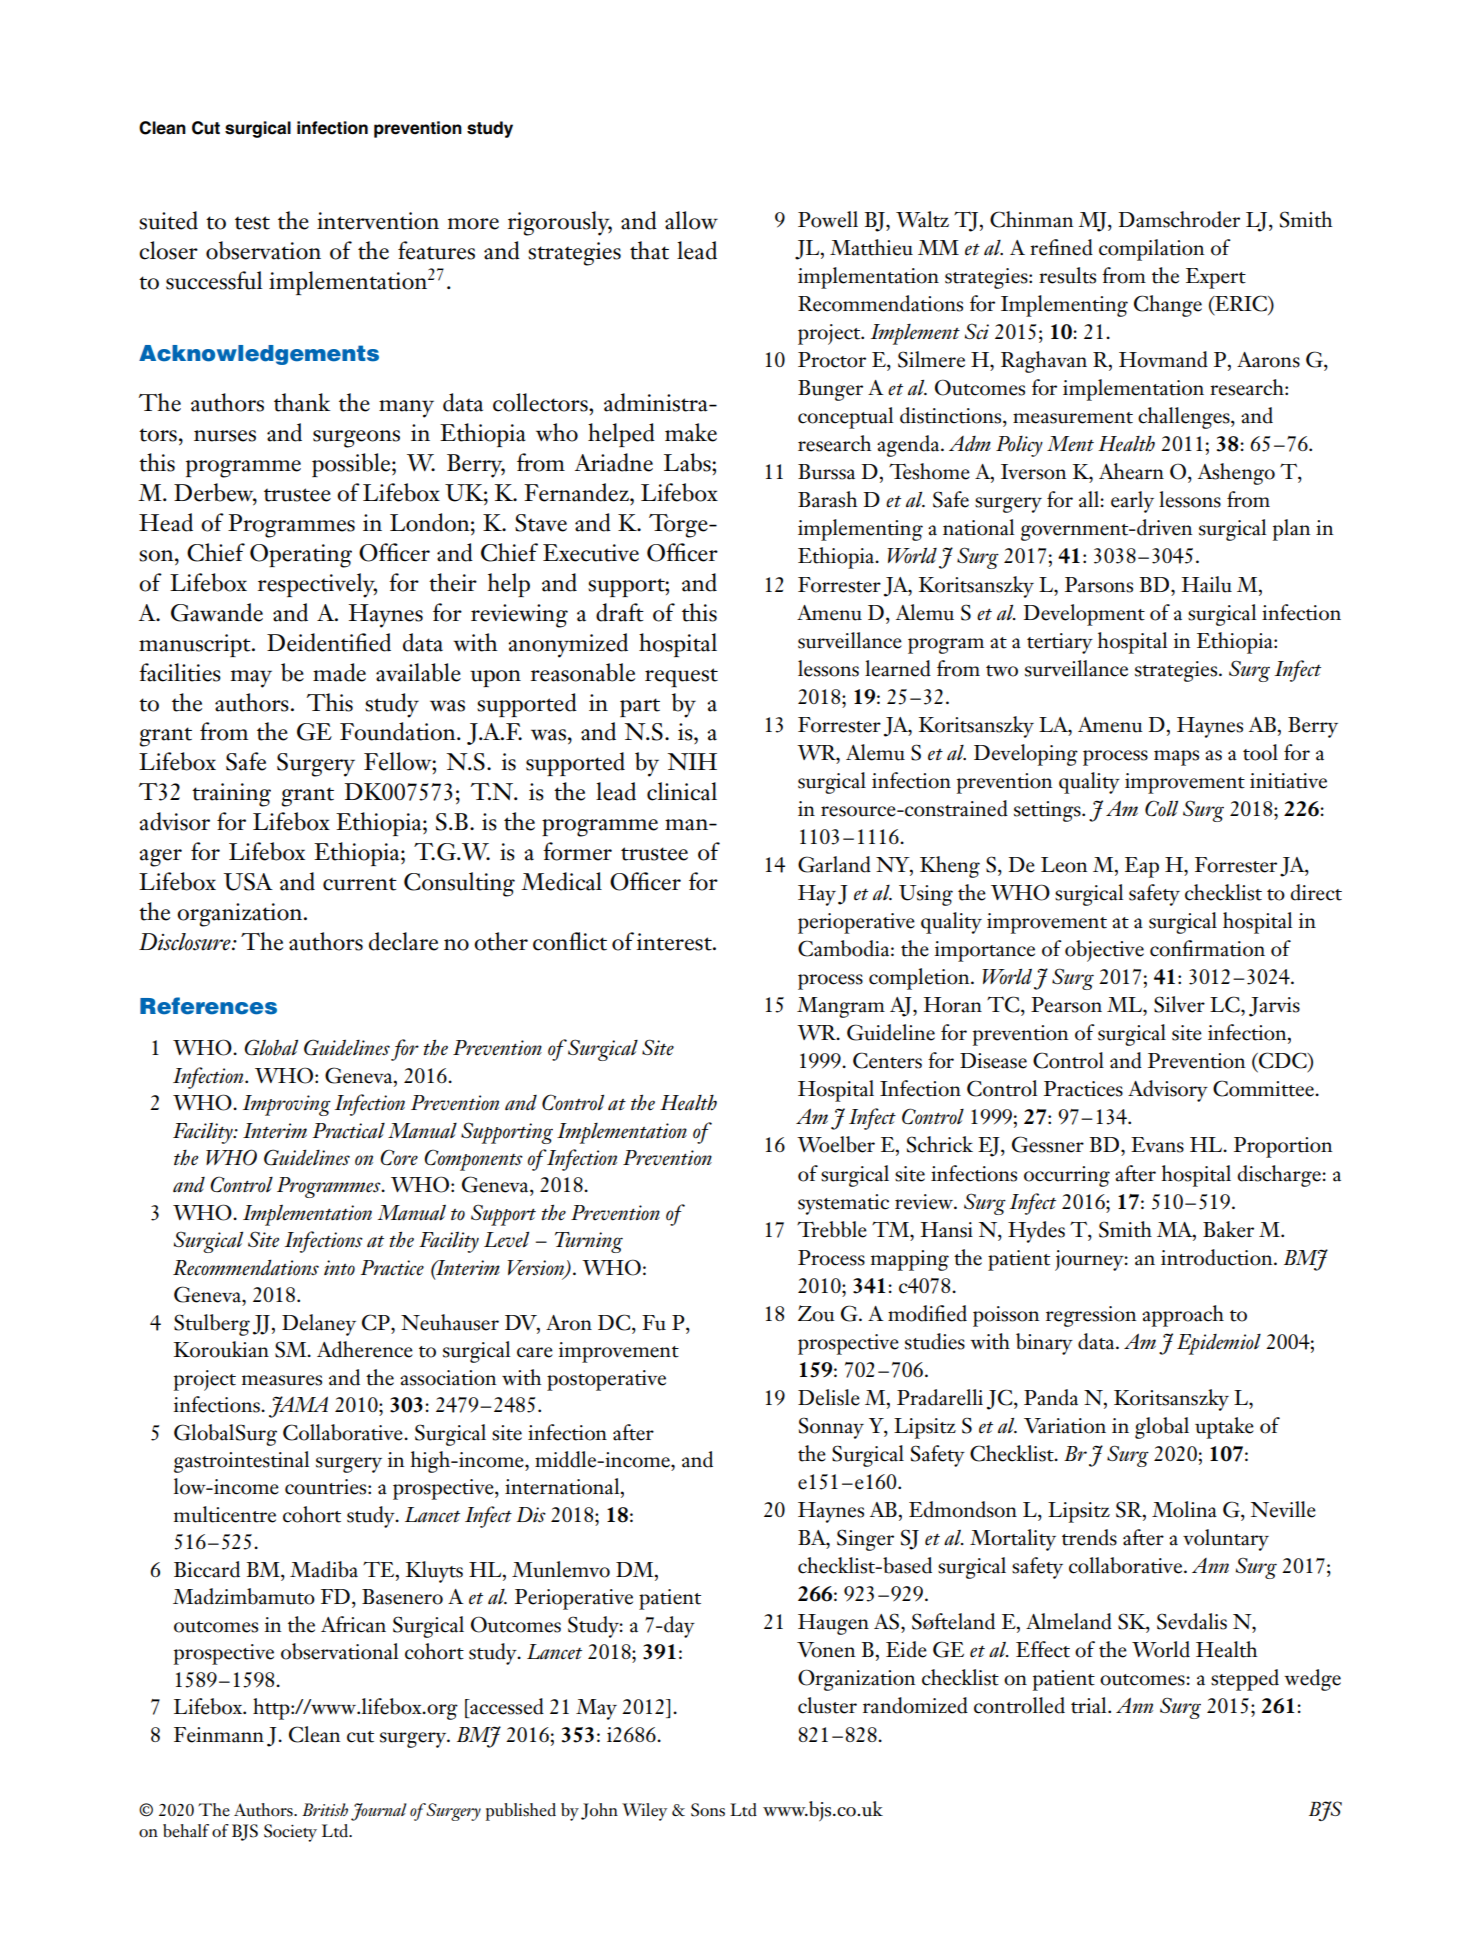 Image resolution: width=1481 pixels, height=1947 pixels. What do you see at coordinates (1218, 1257) in the page?
I see `introduction` at bounding box center [1218, 1257].
